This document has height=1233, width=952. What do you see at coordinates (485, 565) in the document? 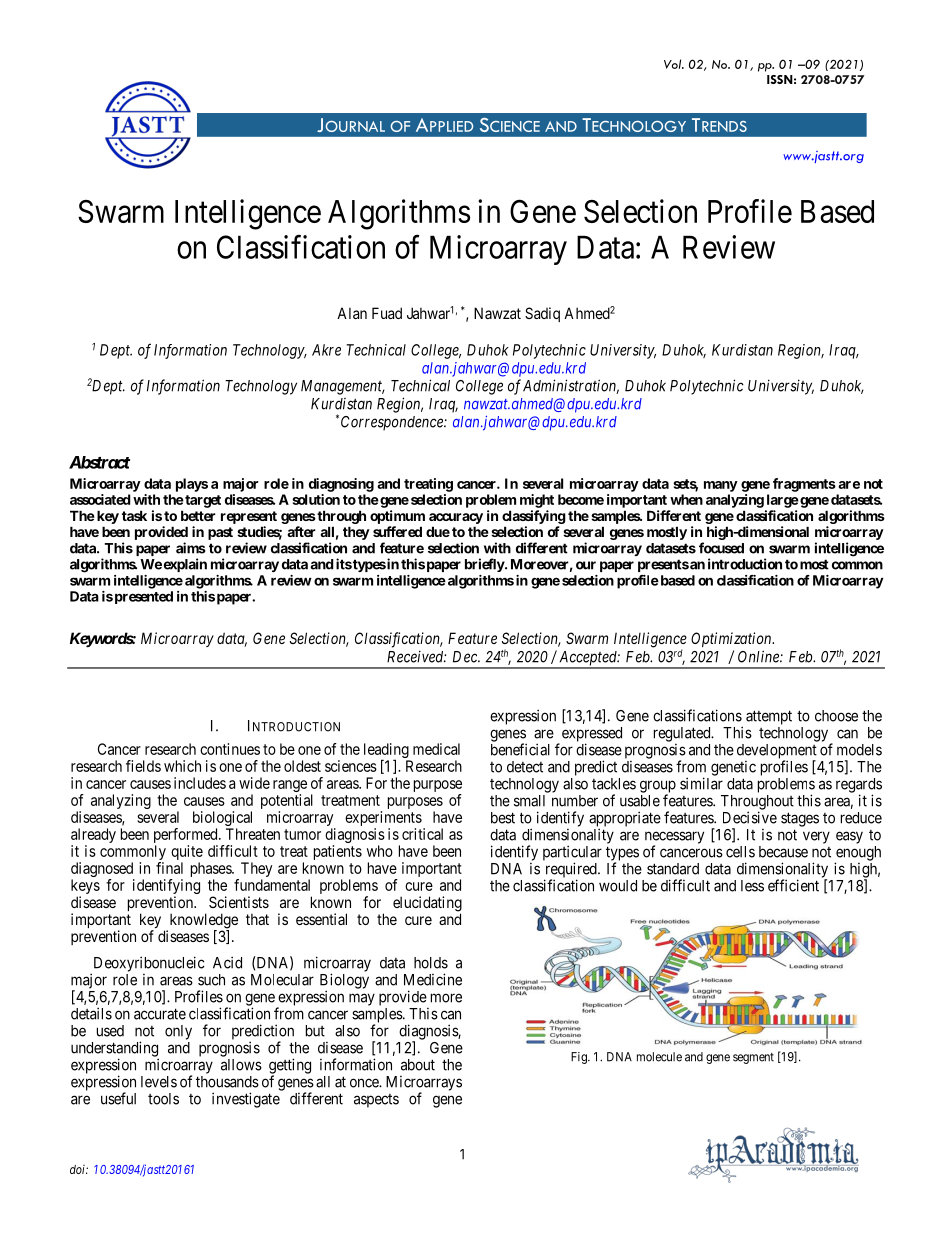
I see `briefly` at bounding box center [485, 565].
